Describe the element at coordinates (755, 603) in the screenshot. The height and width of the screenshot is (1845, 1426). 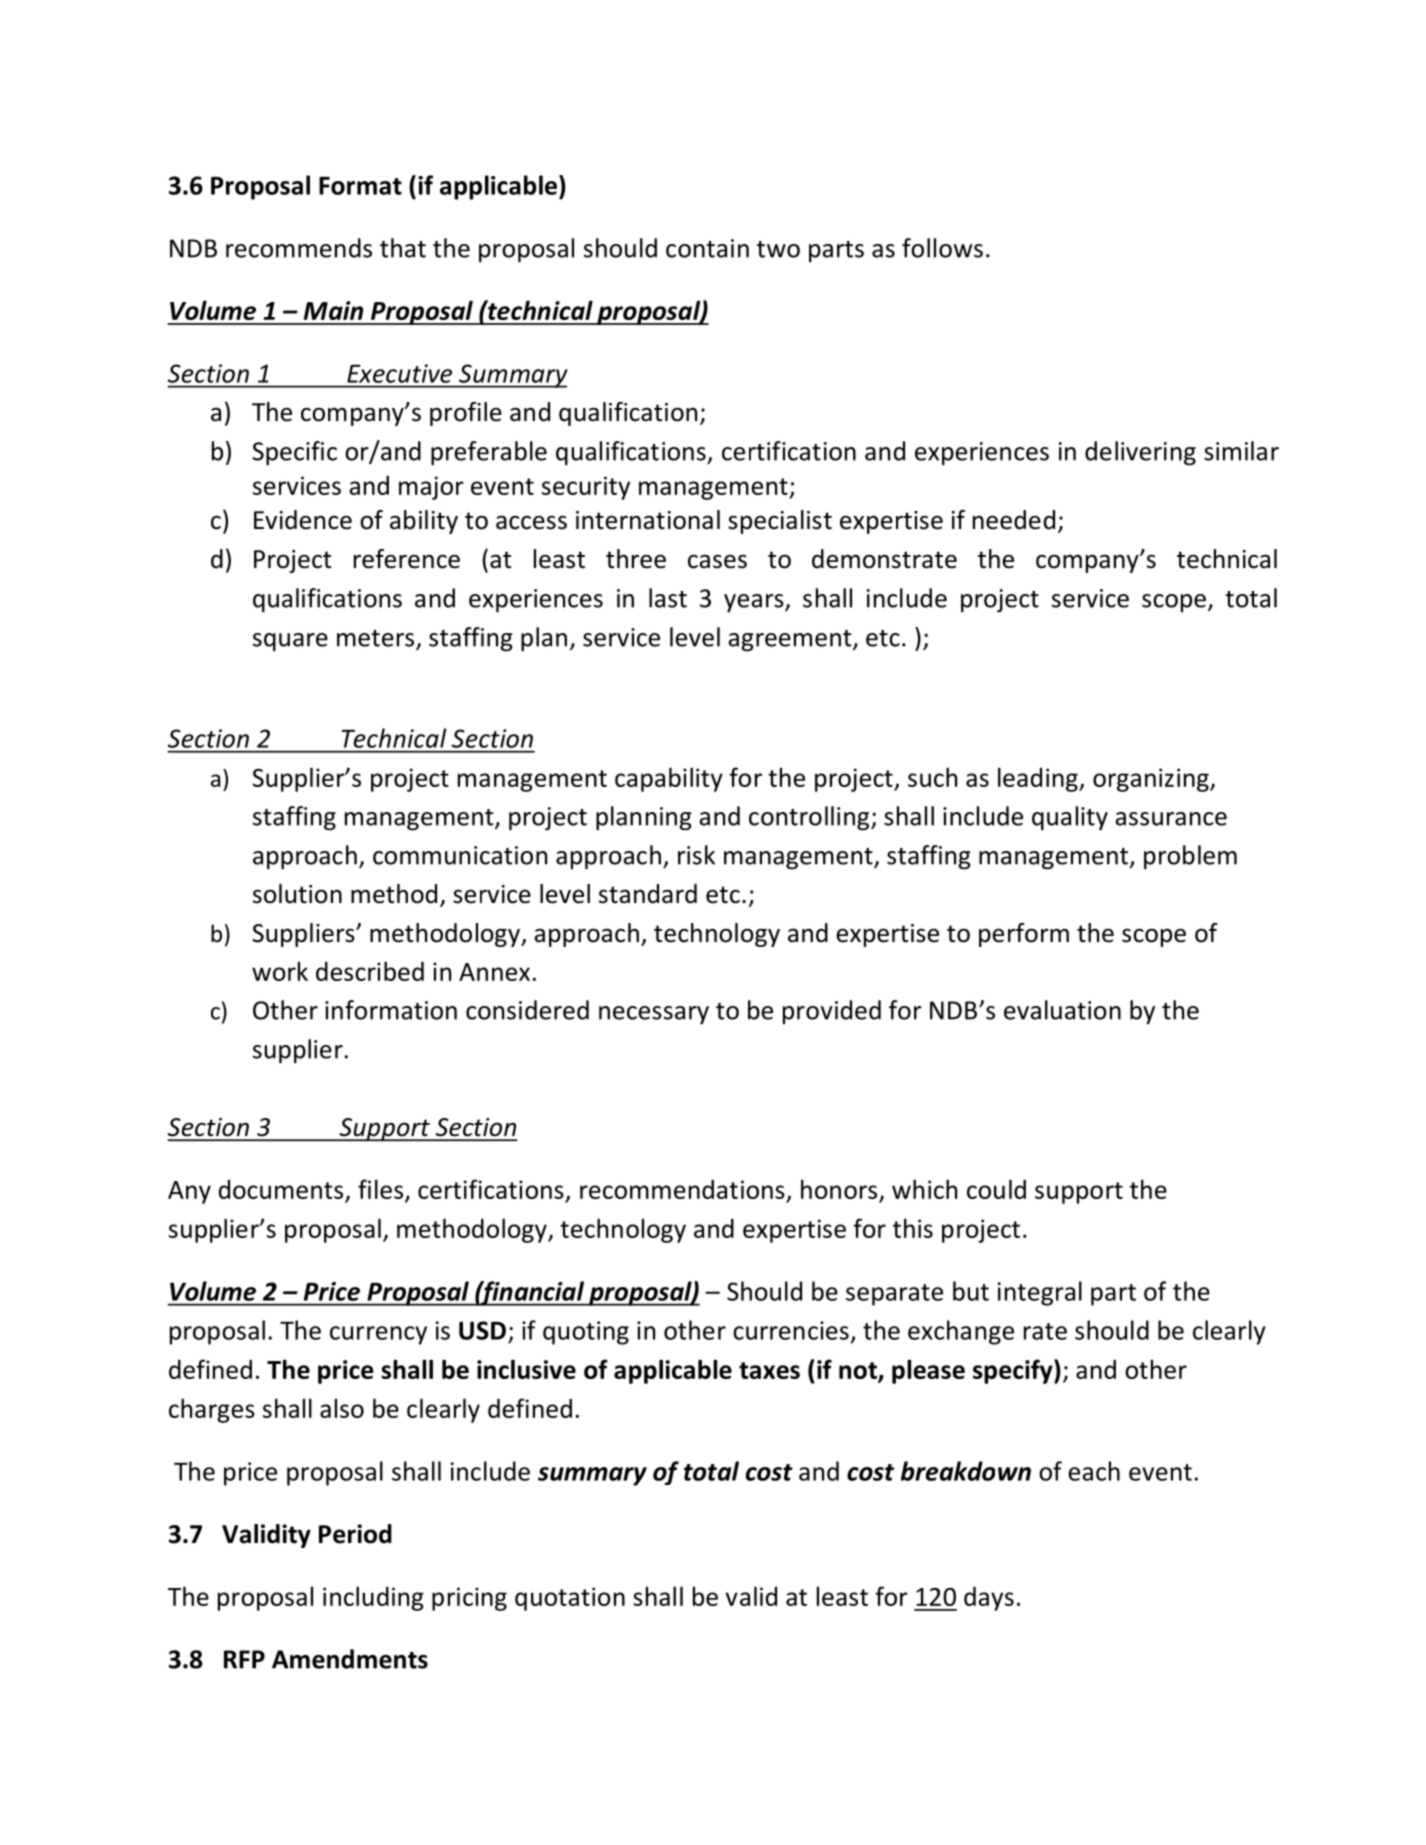
I see `years` at that location.
